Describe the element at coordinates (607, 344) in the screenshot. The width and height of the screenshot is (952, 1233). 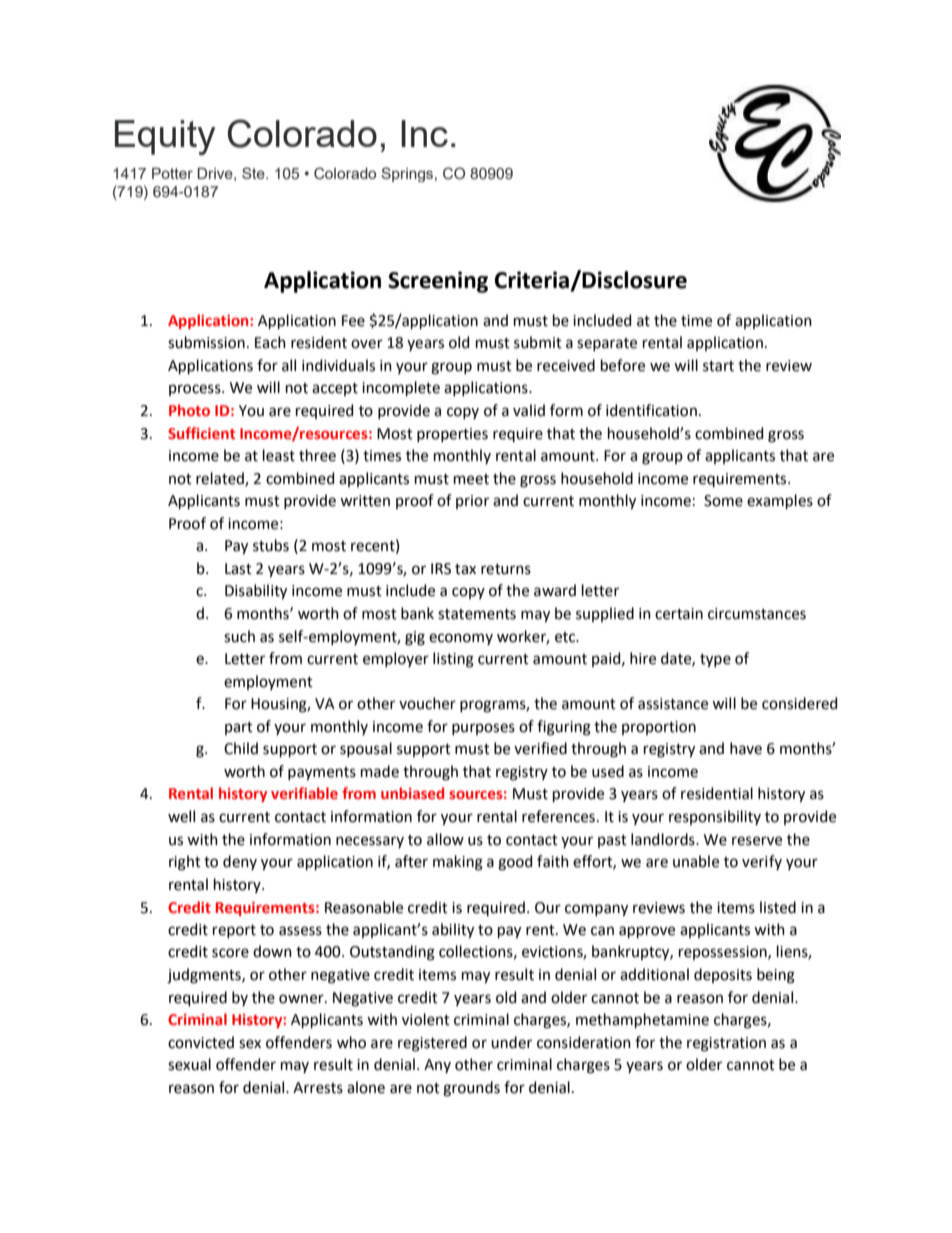
I see `separate` at that location.
